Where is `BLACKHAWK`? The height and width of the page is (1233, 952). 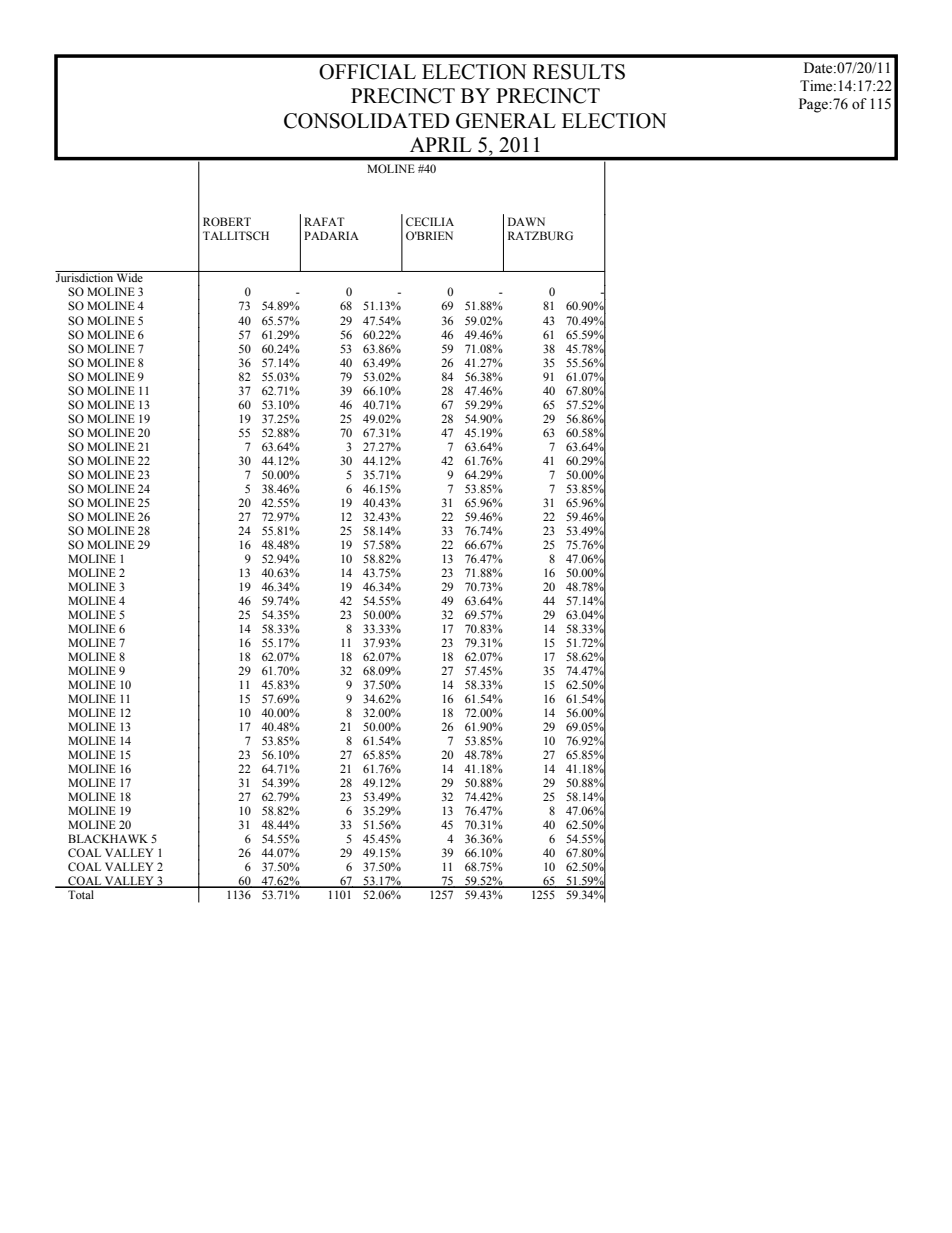 BLACKHAWK is located at coordinates (108, 838).
